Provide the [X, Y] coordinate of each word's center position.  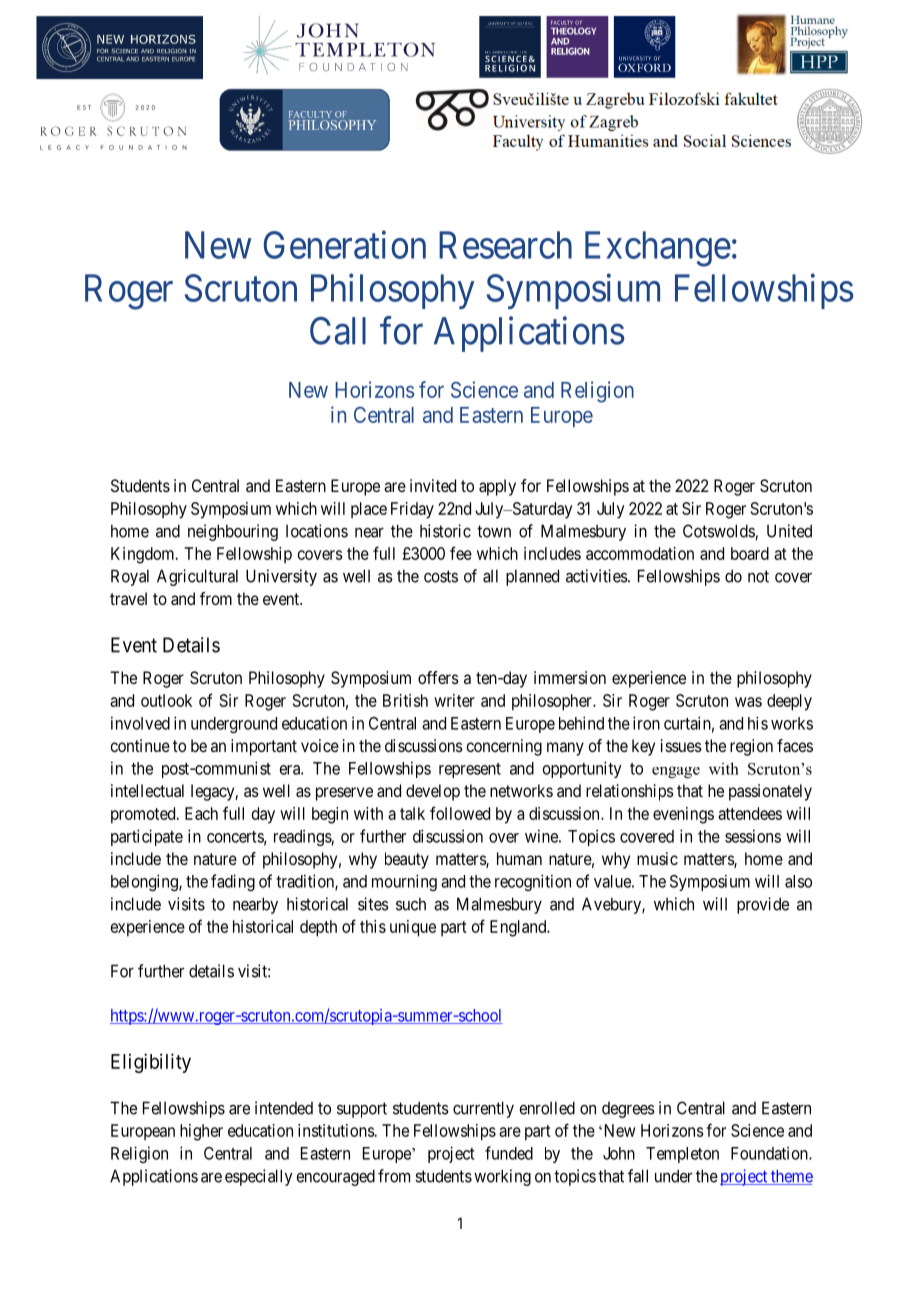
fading [233, 882]
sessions [753, 836]
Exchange [658, 249]
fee [461, 553]
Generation [345, 245]
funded [509, 1153]
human [519, 858]
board [750, 553]
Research [505, 245]
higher [201, 1132]
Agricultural [197, 577]
